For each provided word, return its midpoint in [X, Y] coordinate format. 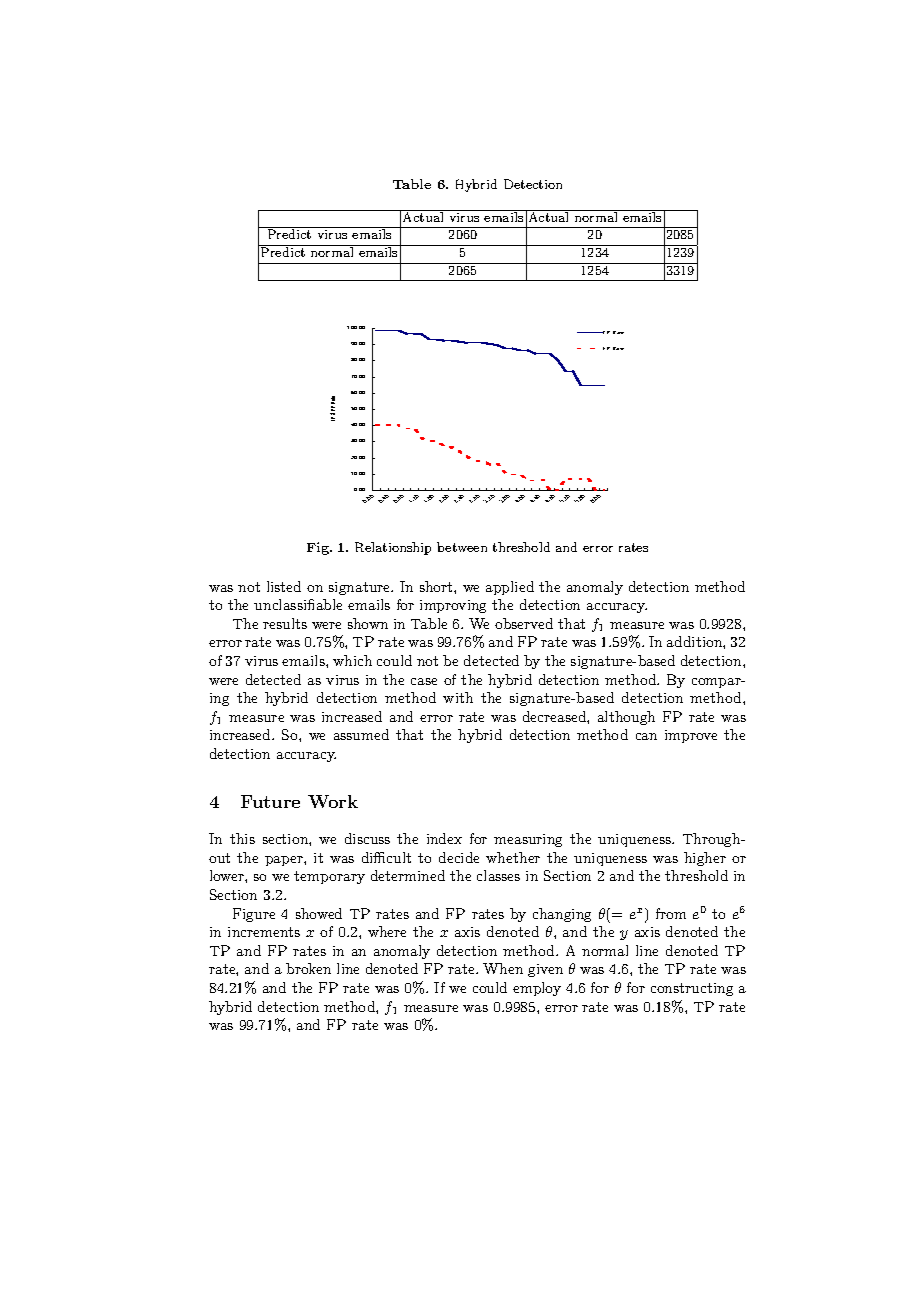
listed [284, 586]
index [444, 838]
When [503, 968]
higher [705, 859]
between [462, 547]
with [458, 697]
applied [510, 588]
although [626, 718]
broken [308, 968]
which [352, 660]
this [242, 838]
